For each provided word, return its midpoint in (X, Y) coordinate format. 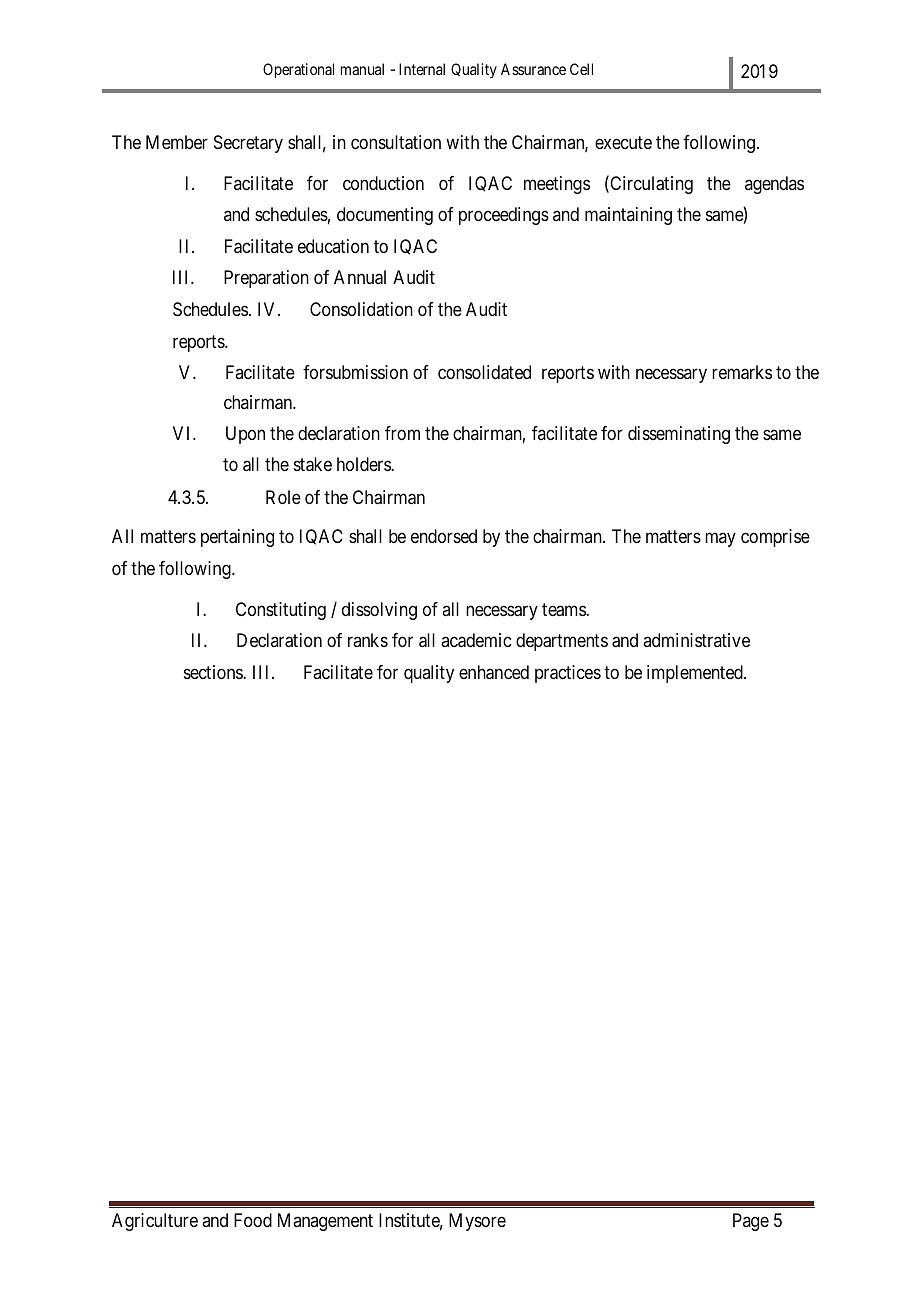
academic (476, 640)
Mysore (477, 1222)
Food (253, 1220)
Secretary (248, 144)
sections (214, 672)
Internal (422, 69)
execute (623, 142)
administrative (696, 640)
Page (751, 1222)
